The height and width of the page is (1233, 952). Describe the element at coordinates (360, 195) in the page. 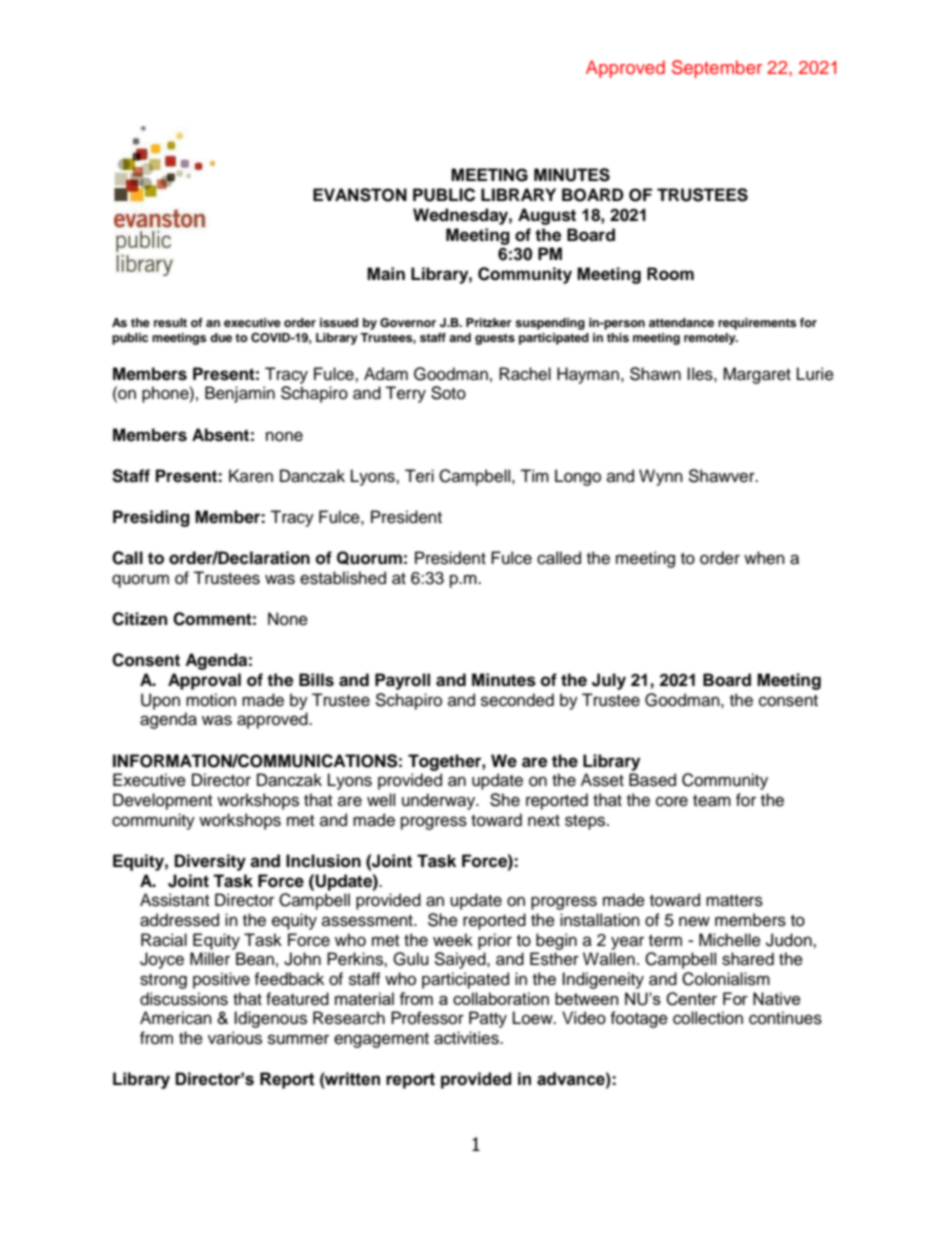

I see `EVANSTON` at that location.
